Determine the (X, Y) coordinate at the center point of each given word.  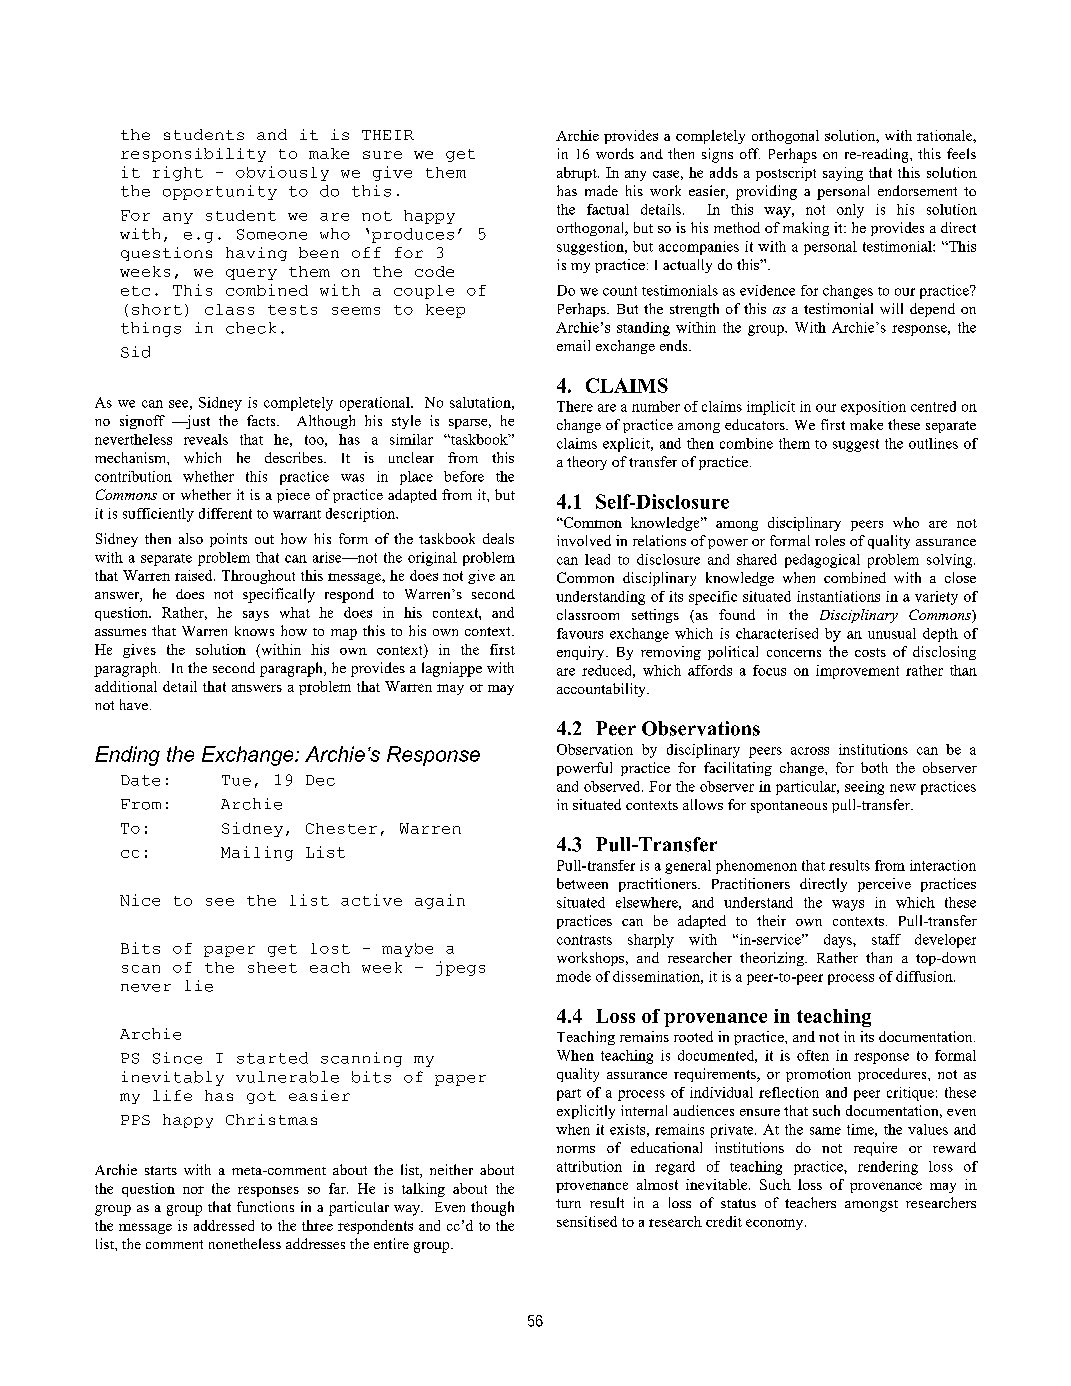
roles (830, 540)
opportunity (220, 192)
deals (498, 538)
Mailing (257, 853)
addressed (224, 1225)
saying (843, 174)
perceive (884, 885)
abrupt (578, 174)
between (582, 883)
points (228, 540)
